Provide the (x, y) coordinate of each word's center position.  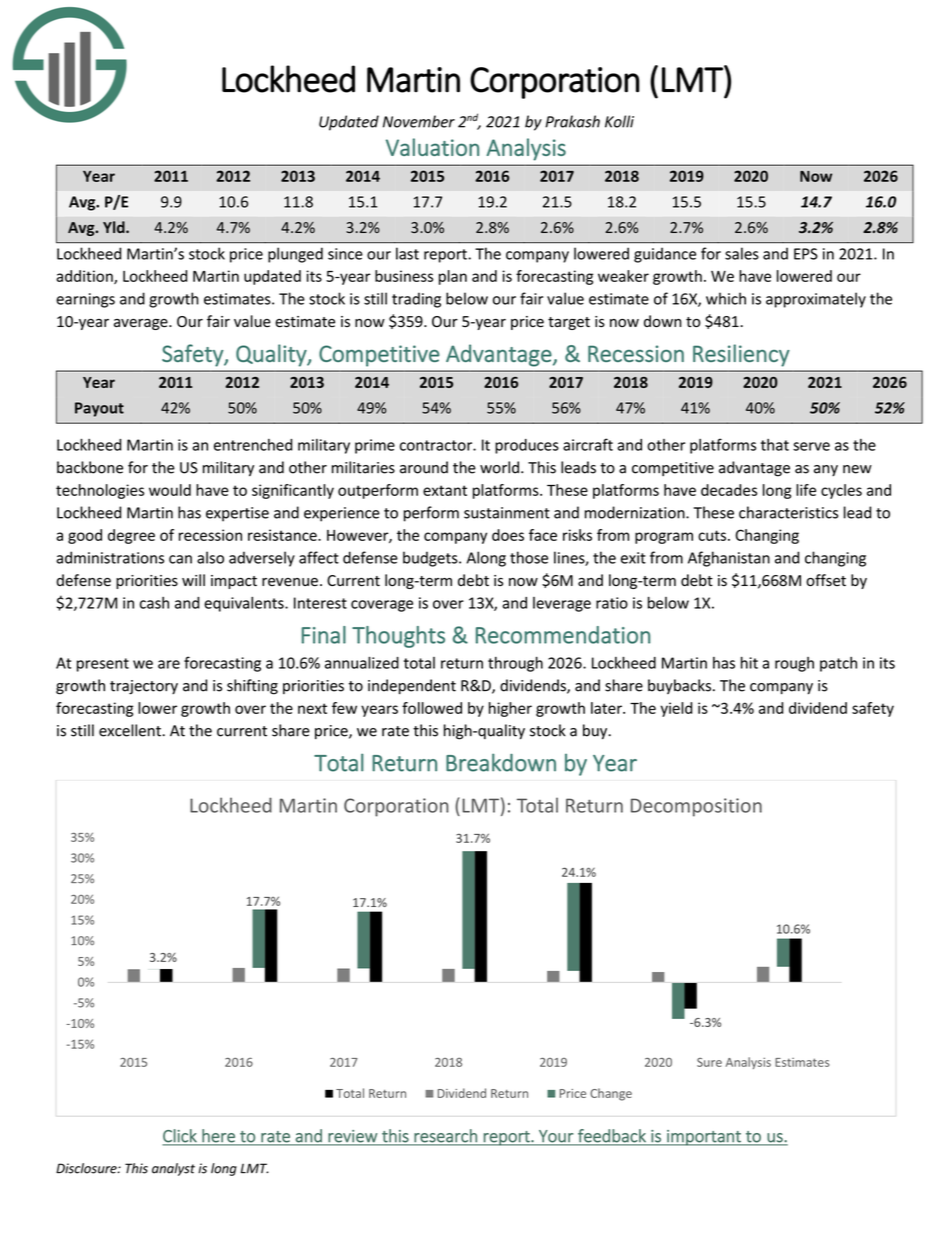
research (445, 1137)
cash (154, 603)
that (775, 445)
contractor (437, 445)
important (704, 1138)
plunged (295, 255)
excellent (131, 730)
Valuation (432, 147)
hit (749, 662)
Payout (99, 409)
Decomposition (696, 807)
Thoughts (398, 637)
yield (676, 709)
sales (742, 253)
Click (180, 1137)
